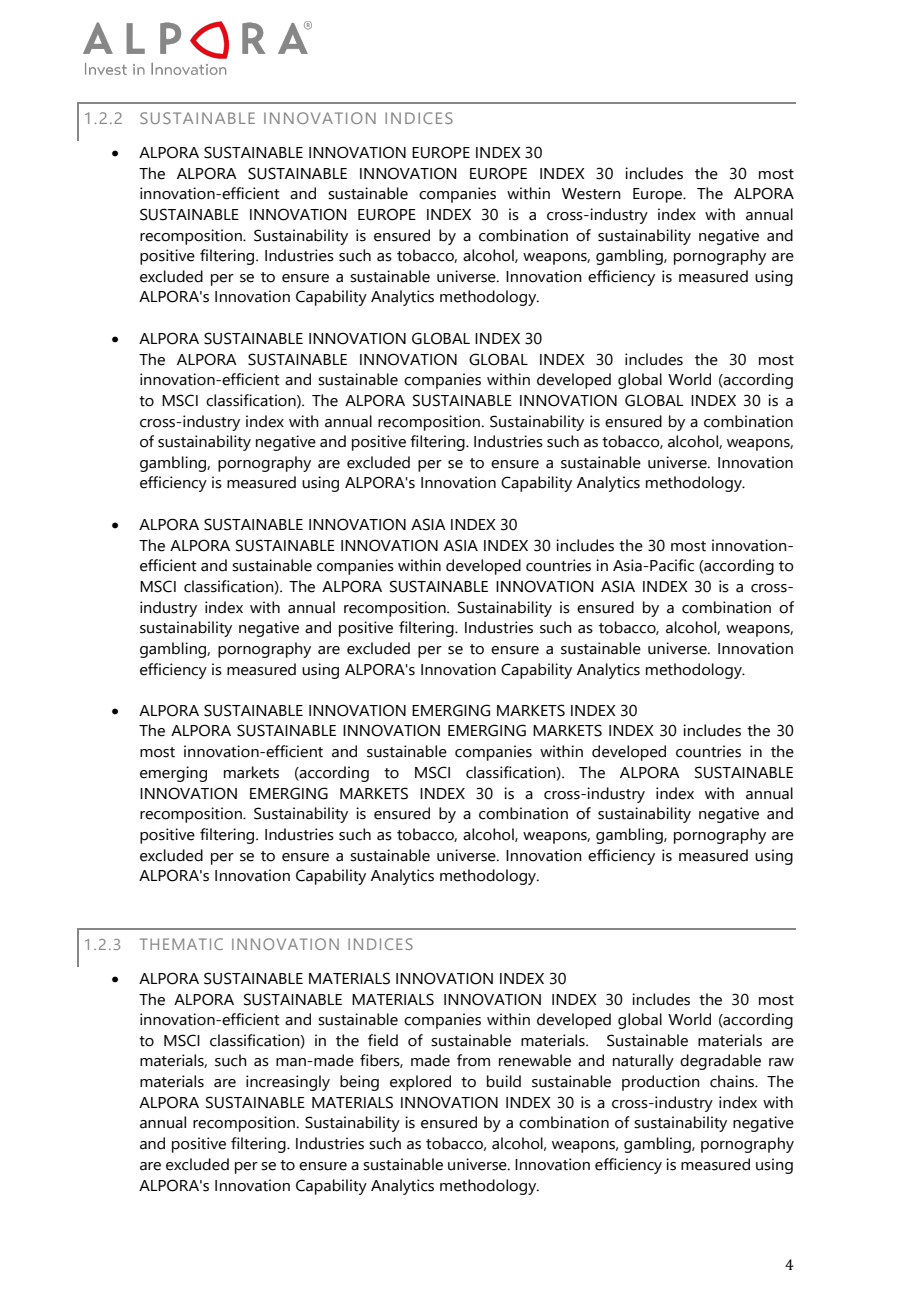 The image size is (924, 1308). Describe the element at coordinates (733, 1081) in the screenshot. I see `chains` at that location.
